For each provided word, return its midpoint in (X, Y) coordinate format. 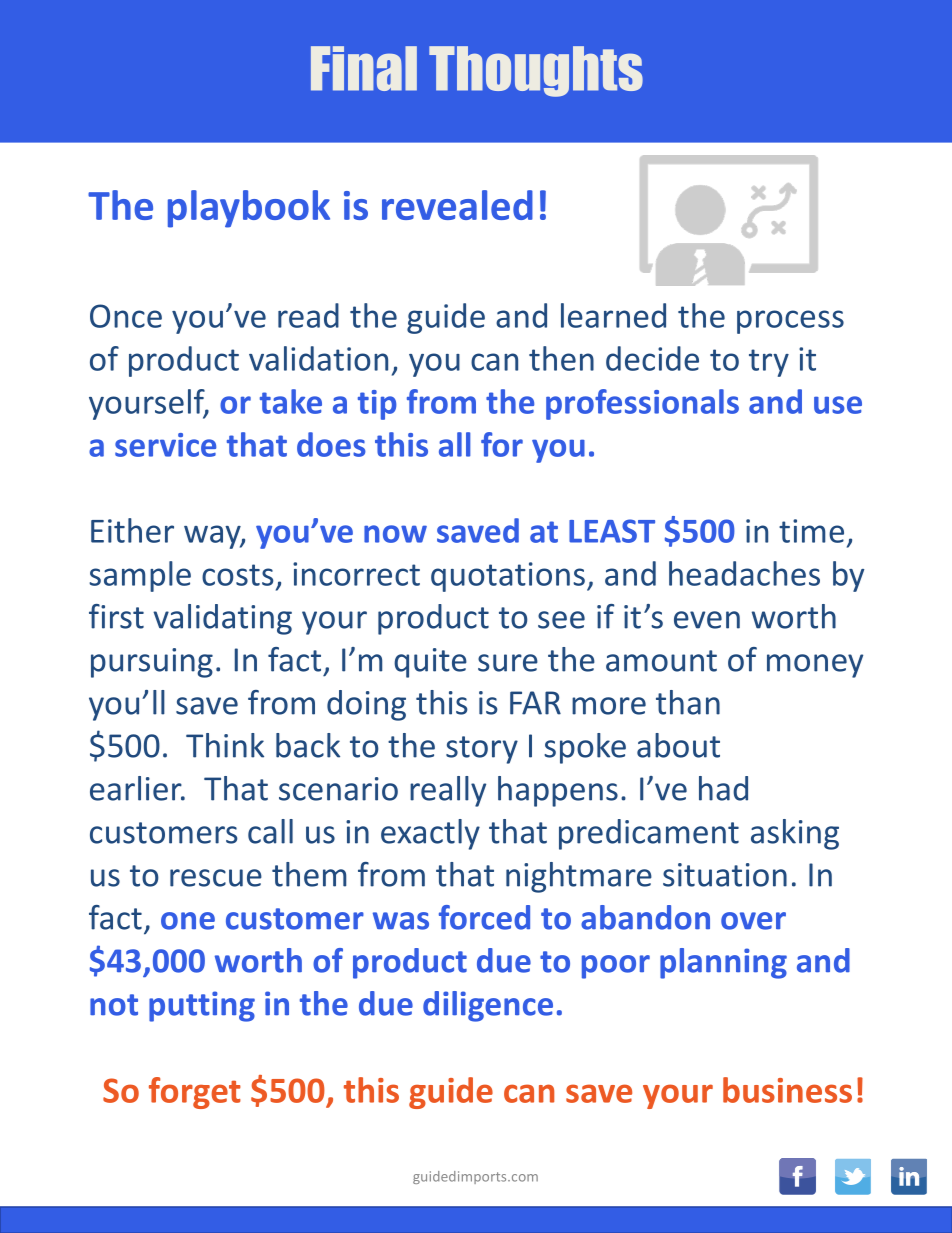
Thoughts (536, 71)
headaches (744, 573)
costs (237, 575)
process (790, 322)
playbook (249, 209)
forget (195, 1093)
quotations (508, 577)
